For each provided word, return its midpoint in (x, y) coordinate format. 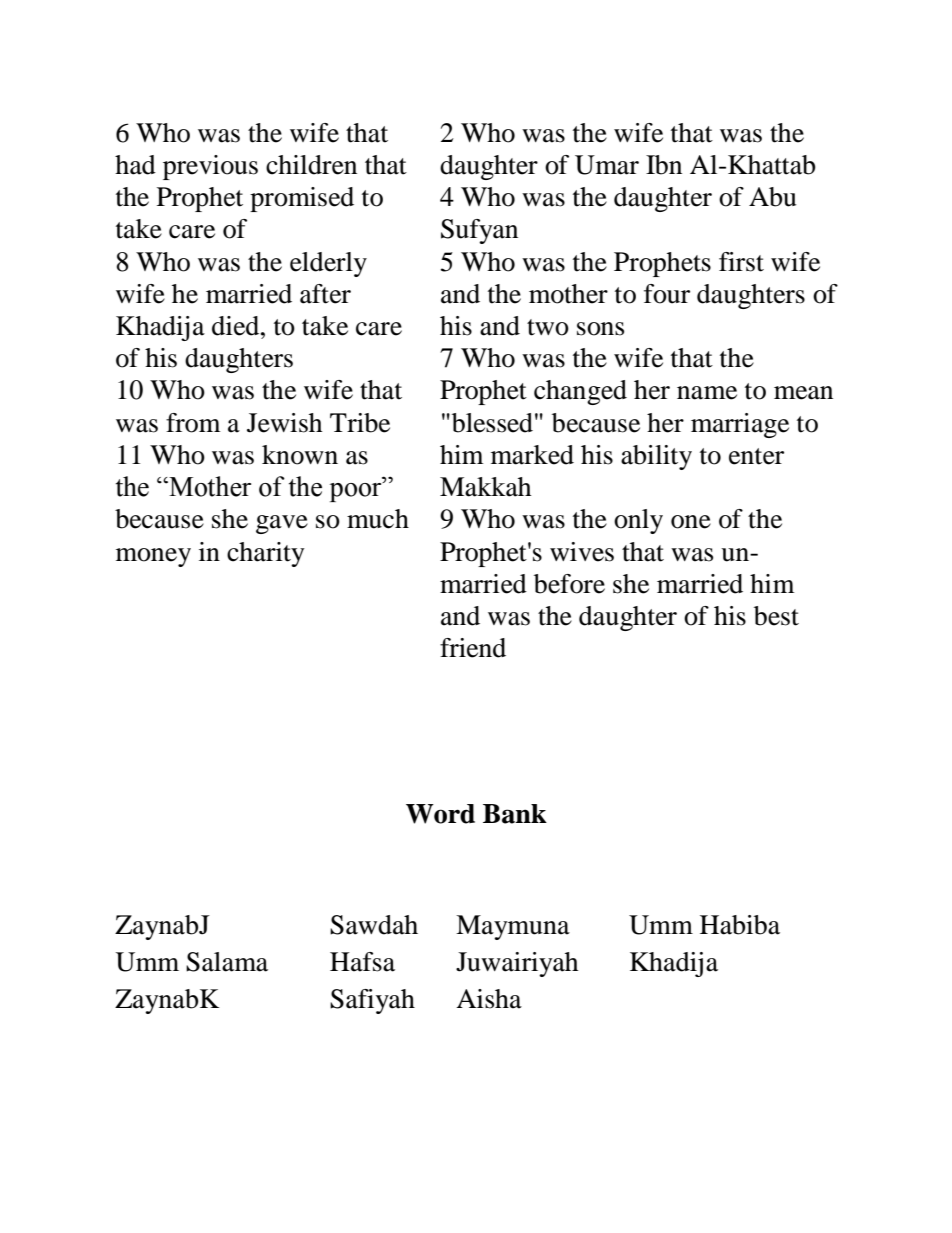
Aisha (489, 999)
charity (266, 554)
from (193, 423)
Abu (773, 197)
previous (210, 167)
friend (473, 648)
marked (532, 455)
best (776, 616)
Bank (515, 814)
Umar (607, 165)
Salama (227, 962)
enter (756, 456)
